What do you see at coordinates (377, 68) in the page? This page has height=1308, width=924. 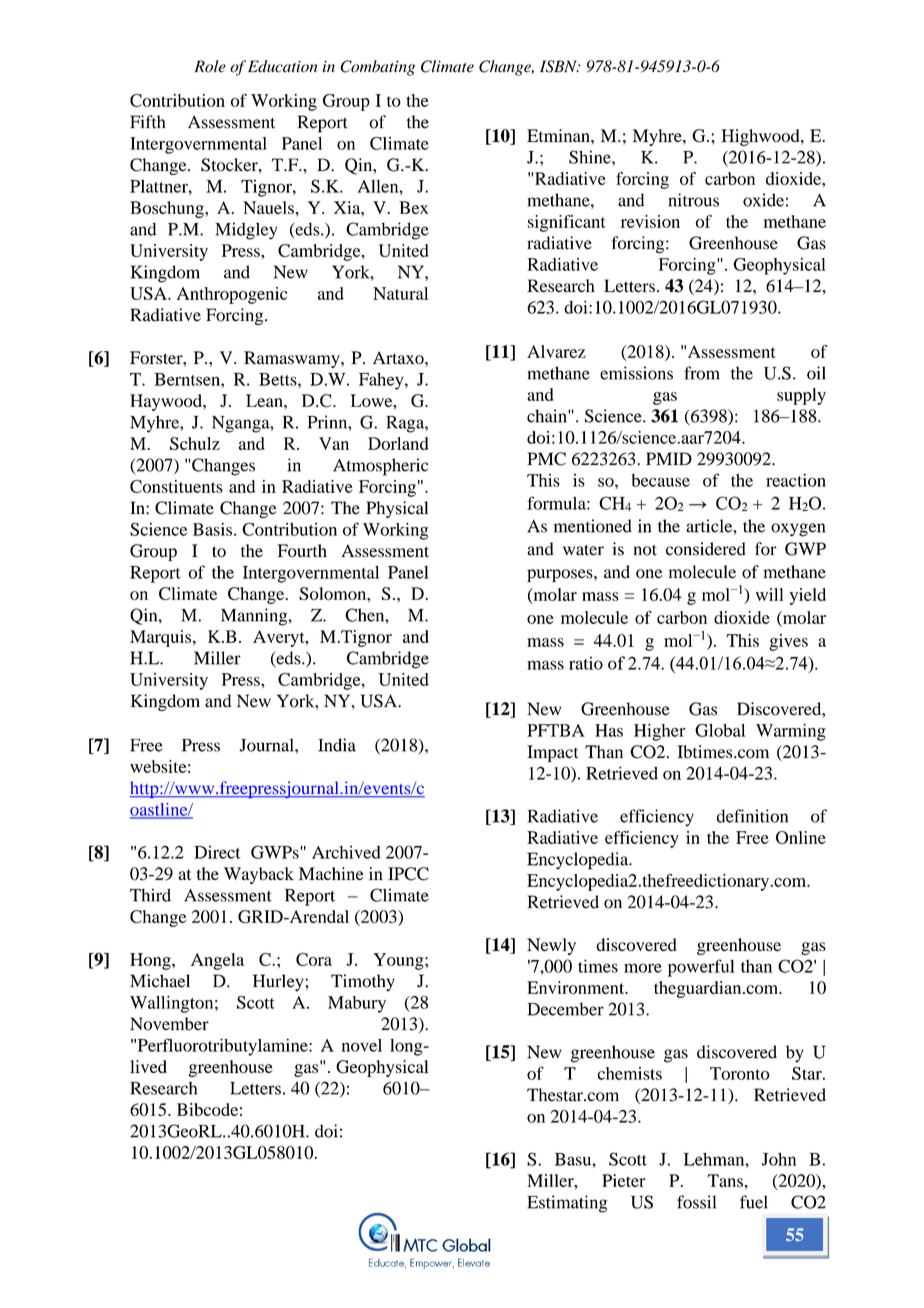 I see `Combating` at bounding box center [377, 68].
